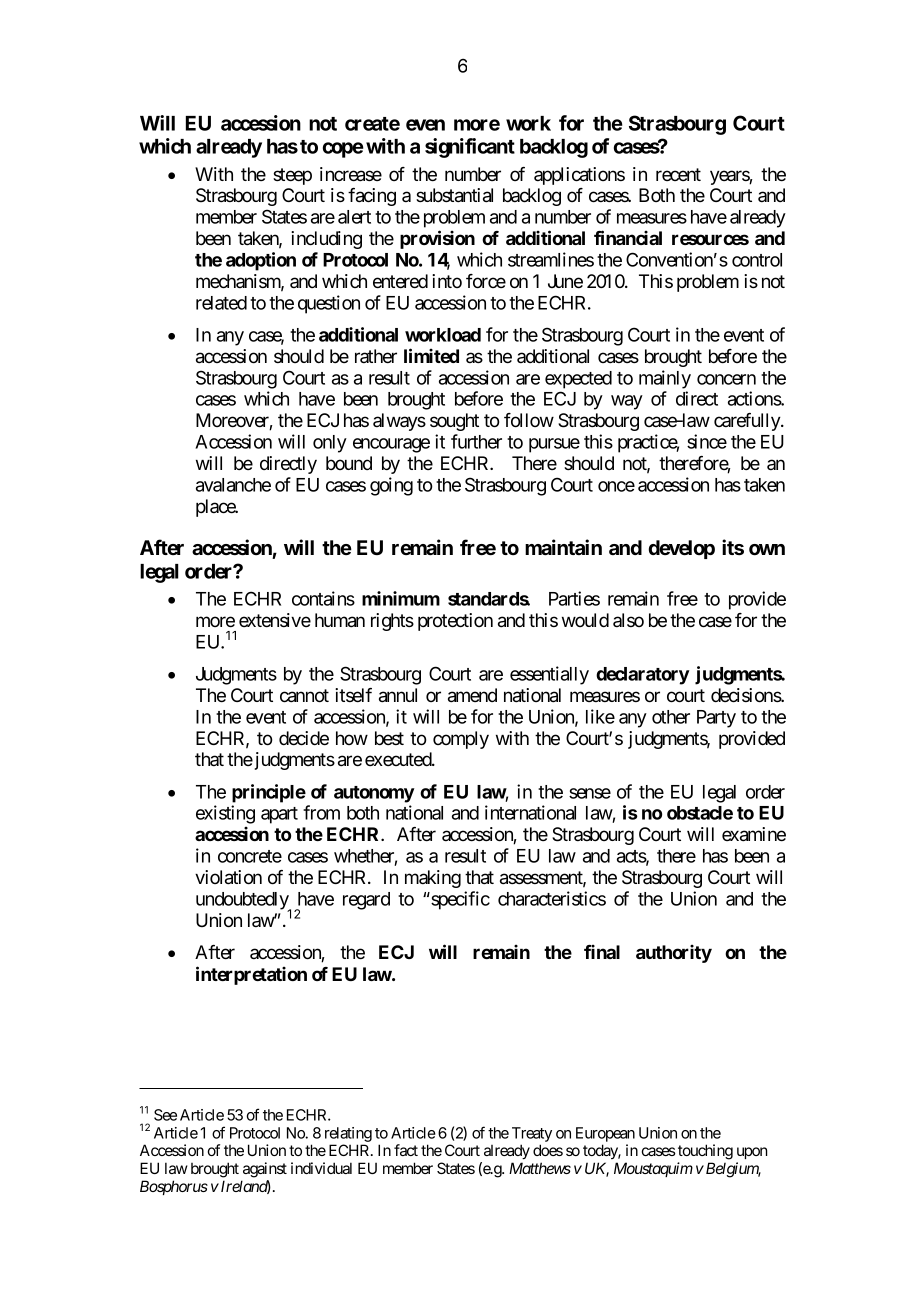 This screenshot has width=924, height=1308. What do you see at coordinates (678, 174) in the screenshot?
I see `recent` at bounding box center [678, 174].
